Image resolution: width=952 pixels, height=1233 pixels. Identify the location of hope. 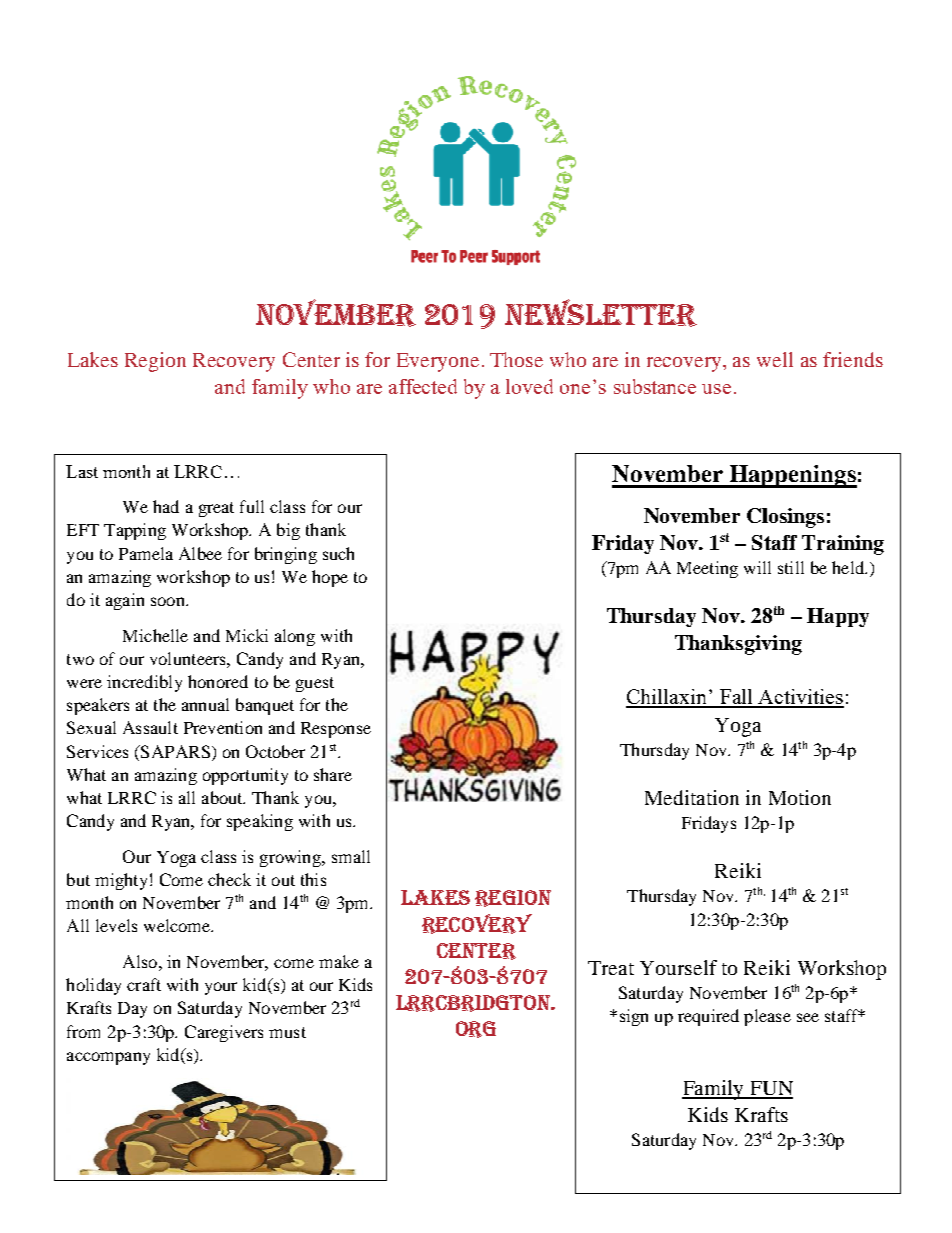
(330, 578).
